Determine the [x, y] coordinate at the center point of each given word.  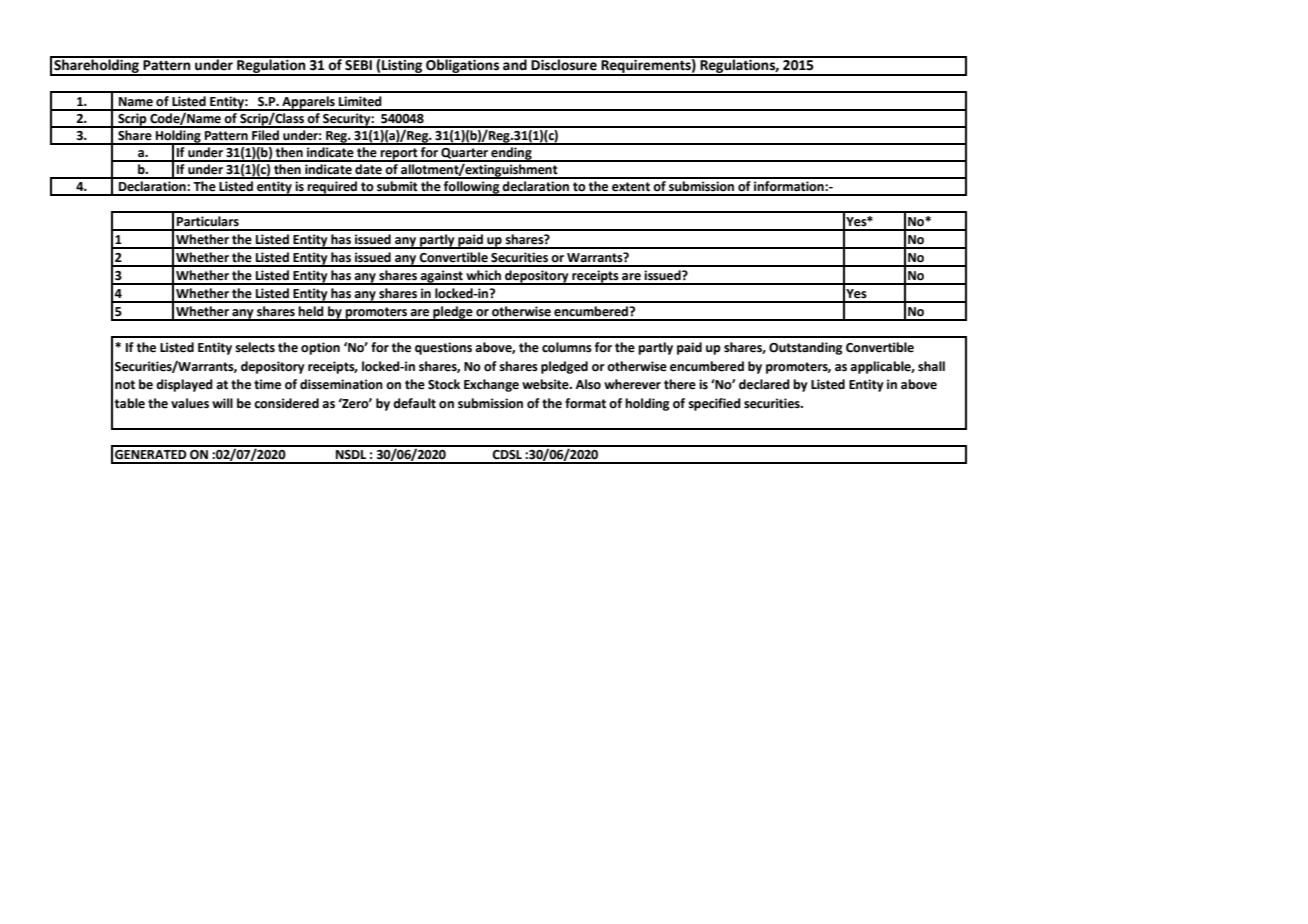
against [442, 277]
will [222, 403]
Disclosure [564, 64]
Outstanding [805, 348]
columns [567, 347]
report [399, 155]
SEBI [358, 64]
